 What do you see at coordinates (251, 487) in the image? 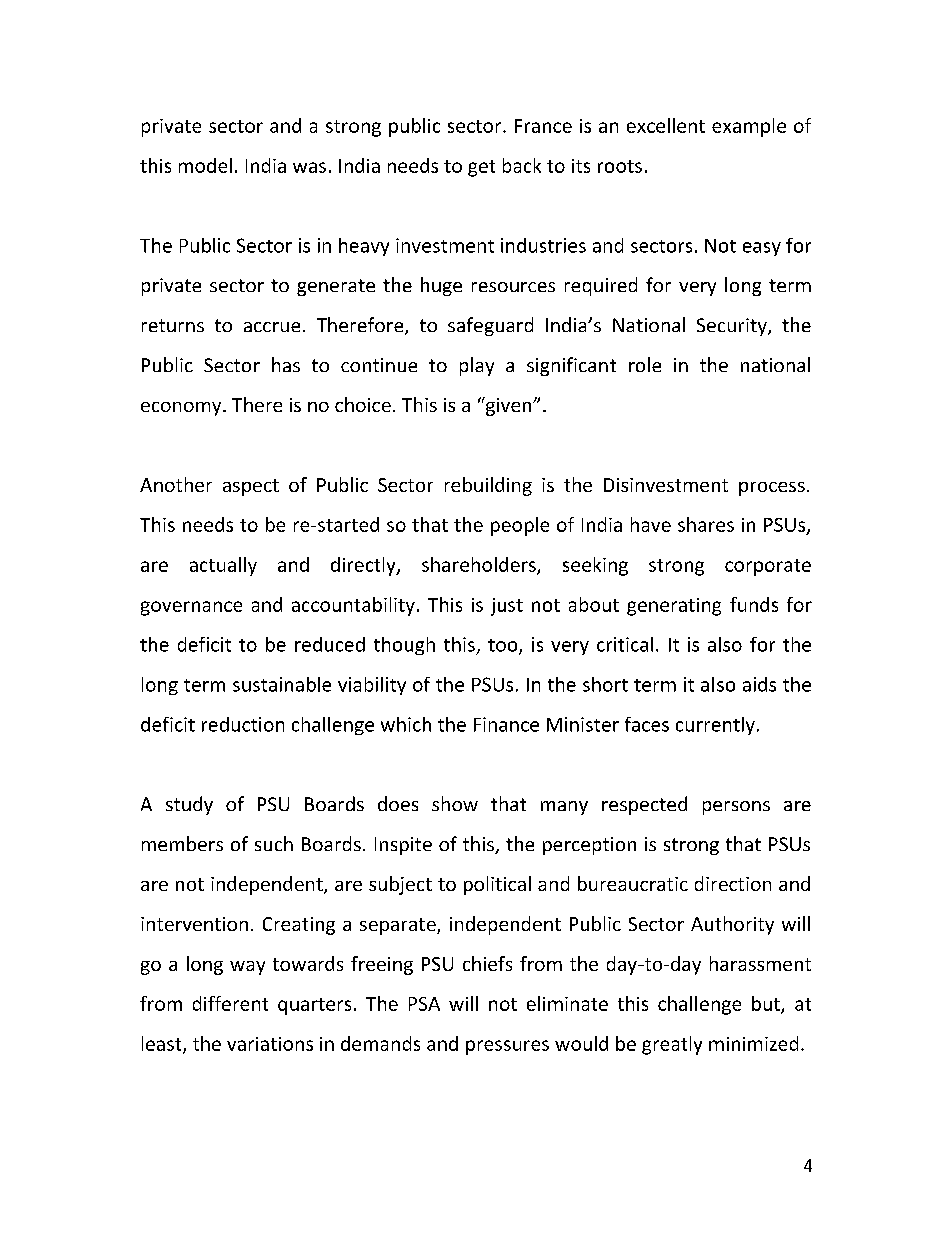
I see `aspect` at bounding box center [251, 487].
